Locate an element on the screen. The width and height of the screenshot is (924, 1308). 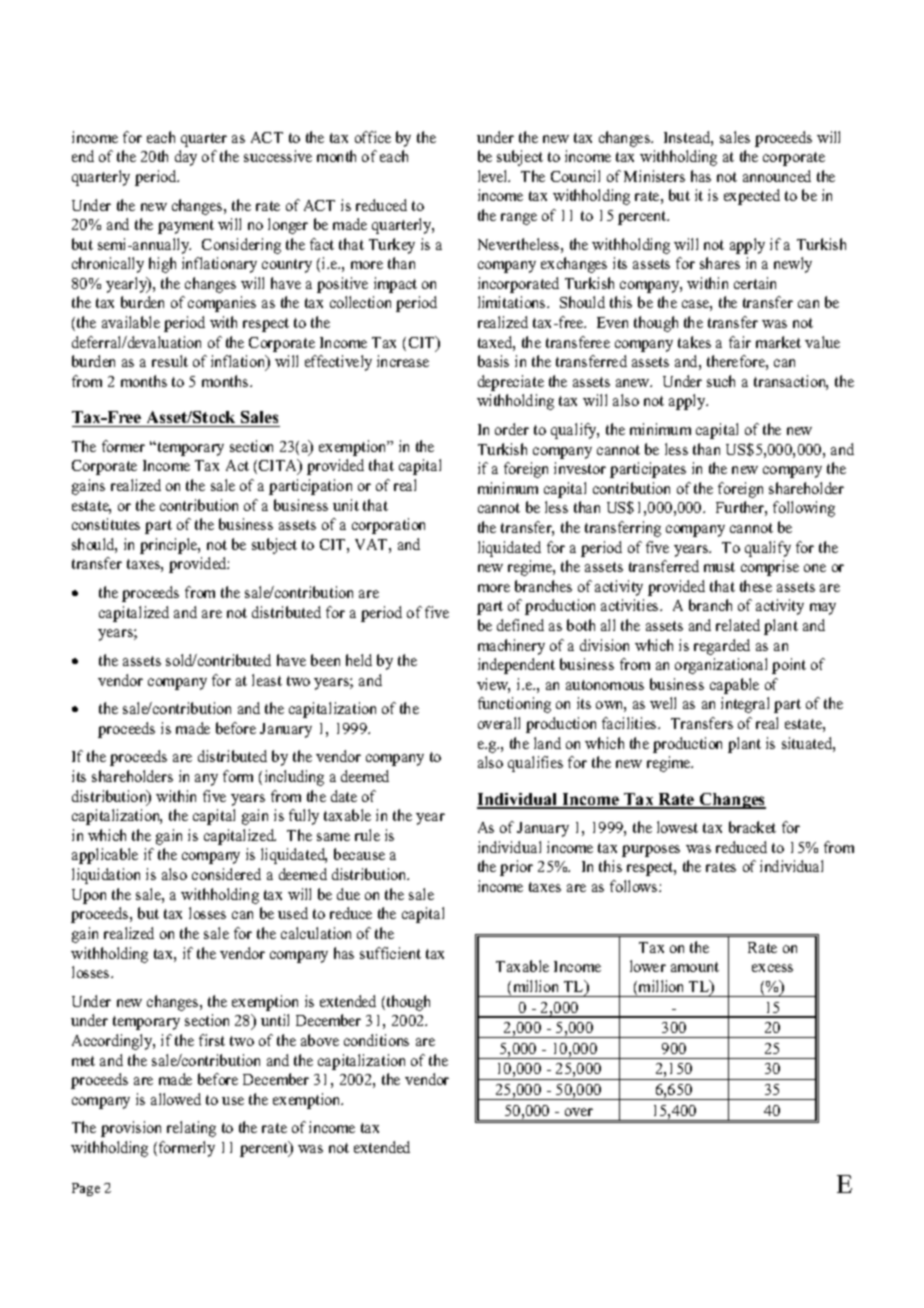
qualifies is located at coordinates (535, 764).
